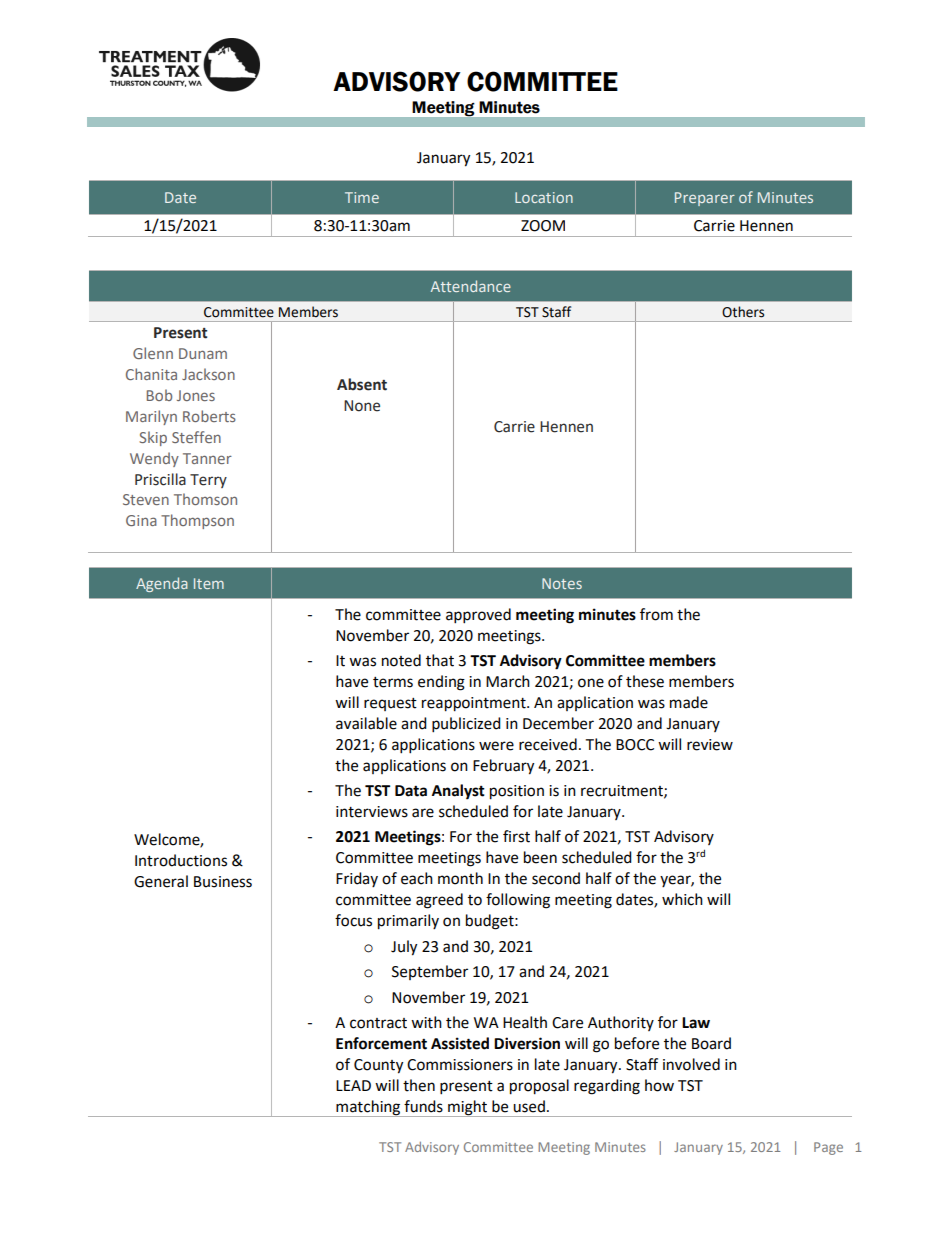 This screenshot has height=1233, width=952. I want to click on Time, so click(362, 197).
